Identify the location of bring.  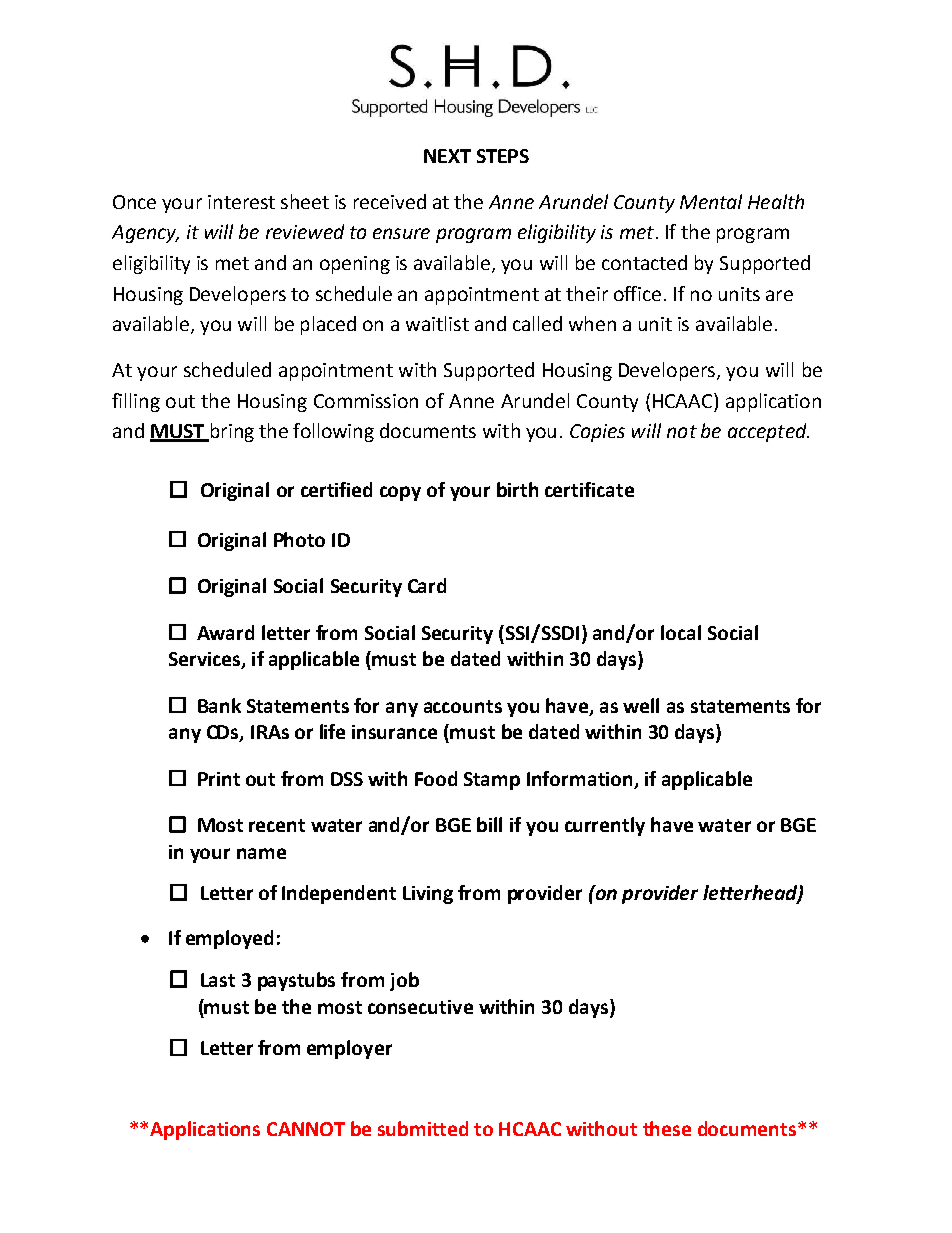
(231, 432).
